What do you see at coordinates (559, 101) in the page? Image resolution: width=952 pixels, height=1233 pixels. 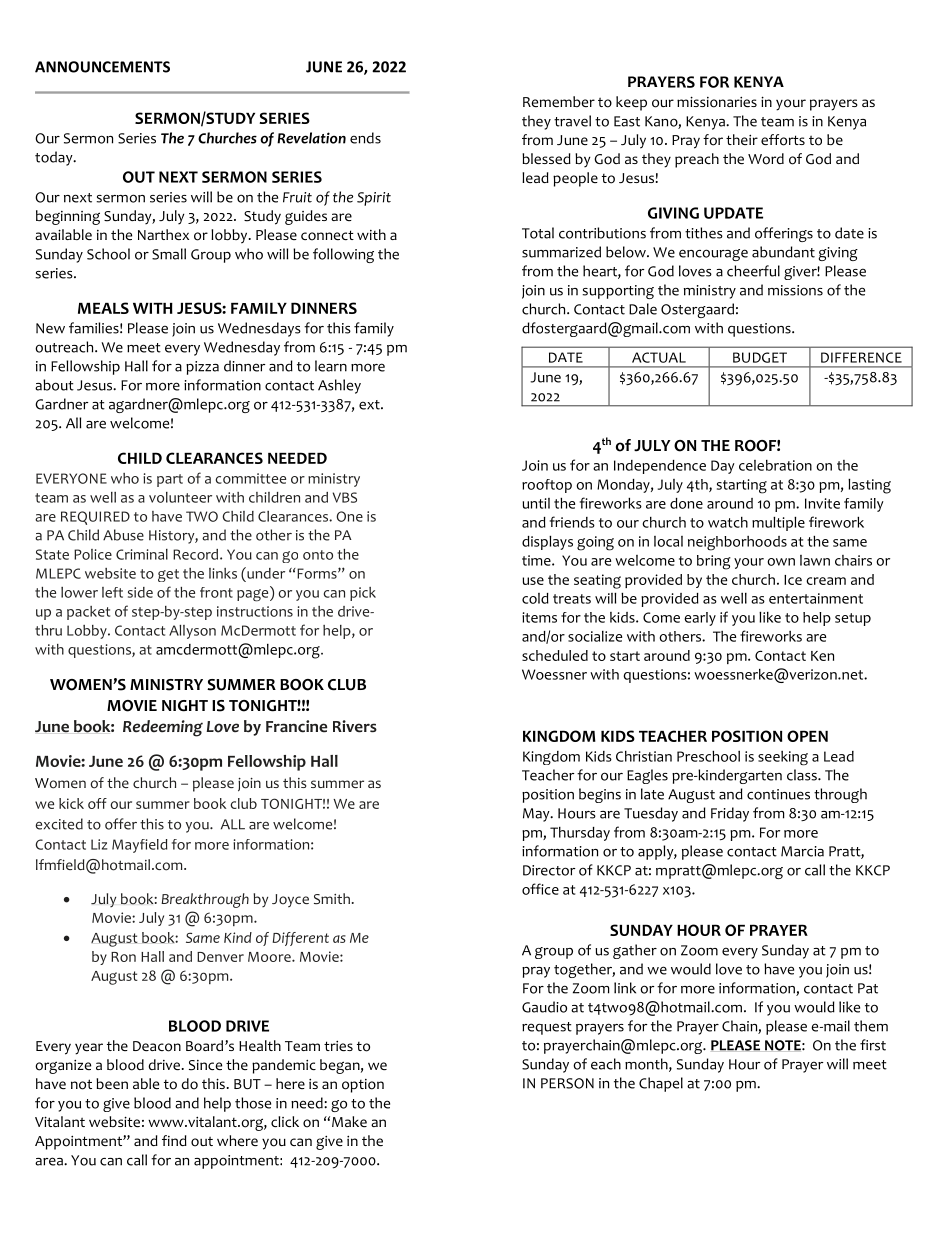 I see `Remember` at bounding box center [559, 101].
